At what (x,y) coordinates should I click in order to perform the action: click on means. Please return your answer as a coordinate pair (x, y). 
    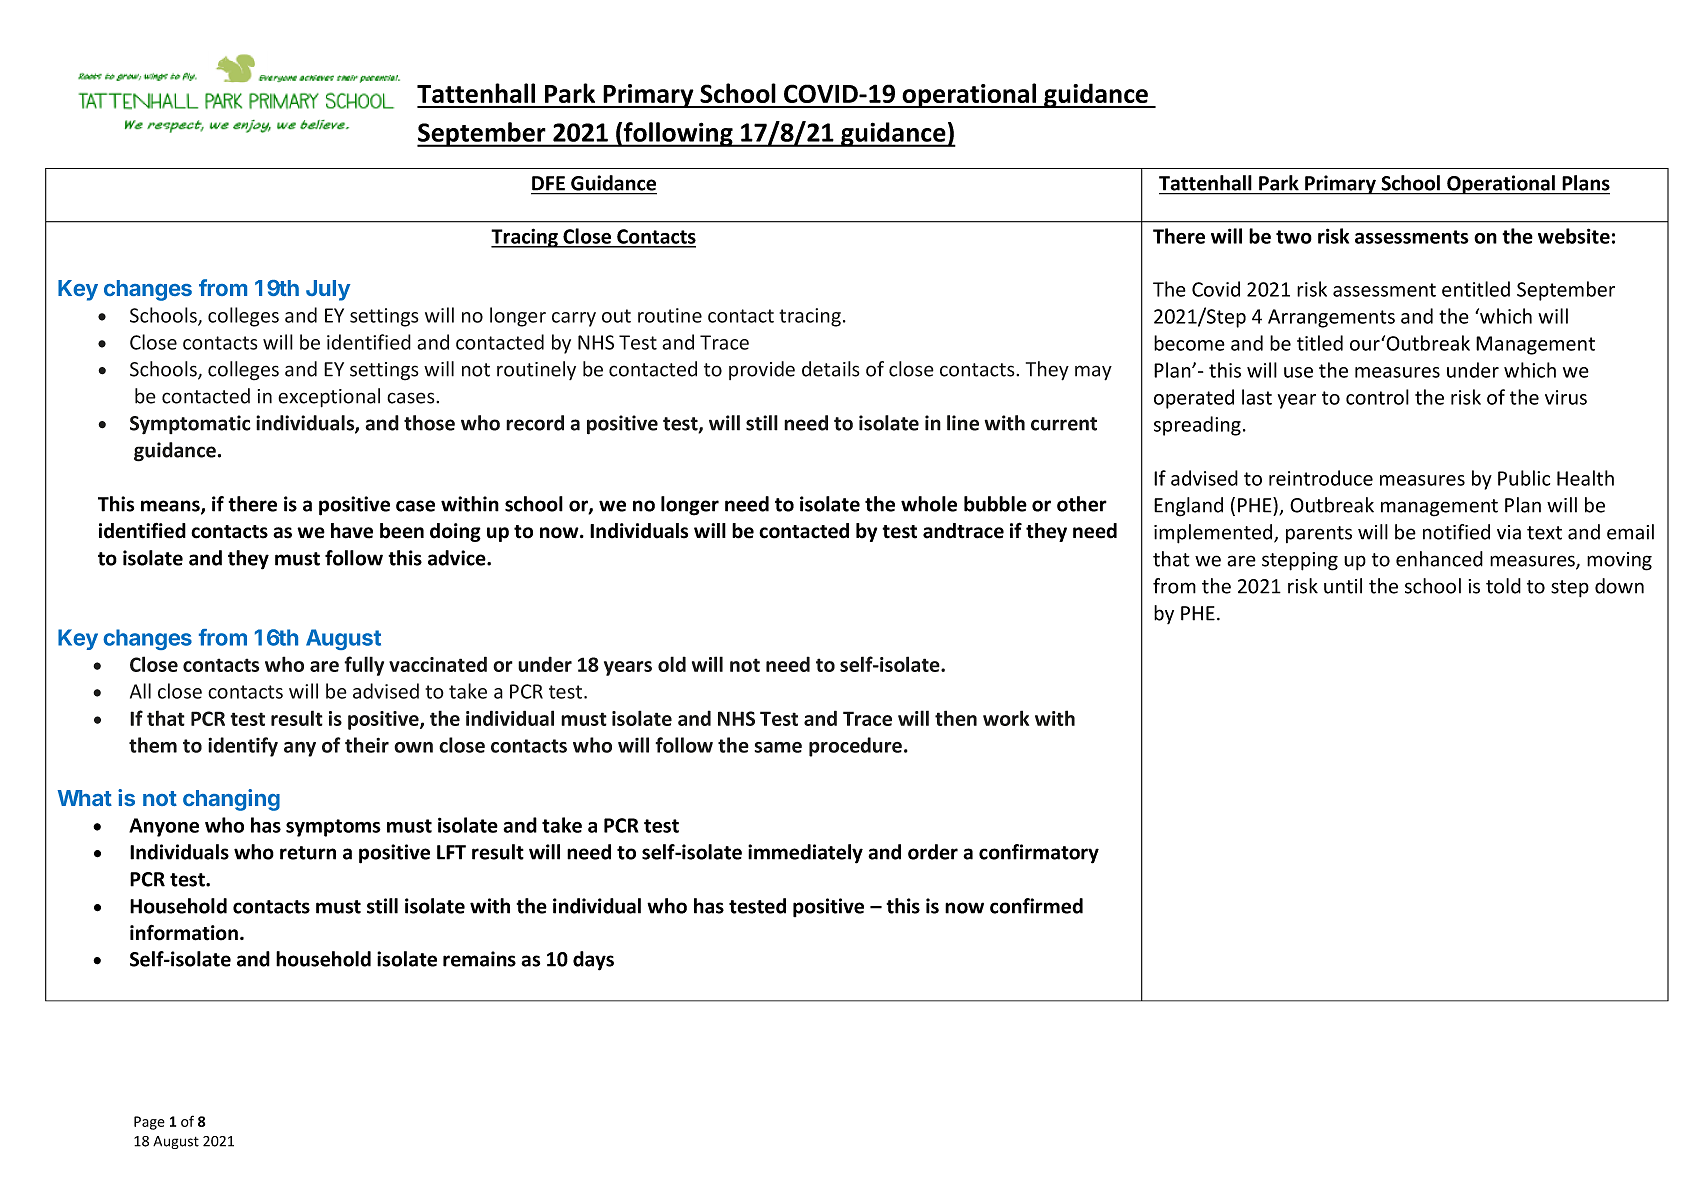
    Looking at the image, I should click on (171, 507).
